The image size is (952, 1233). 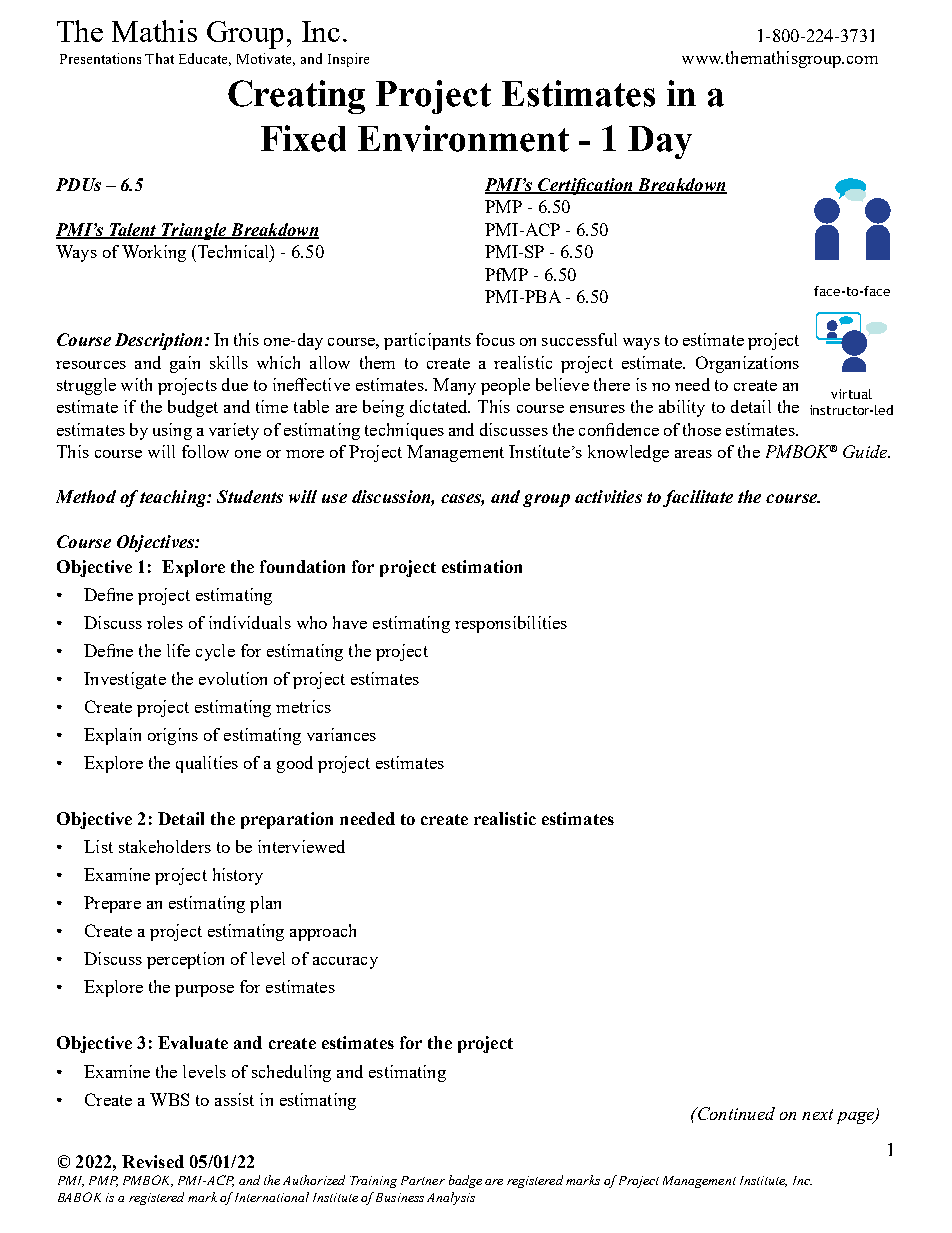 I want to click on roles, so click(x=165, y=622).
